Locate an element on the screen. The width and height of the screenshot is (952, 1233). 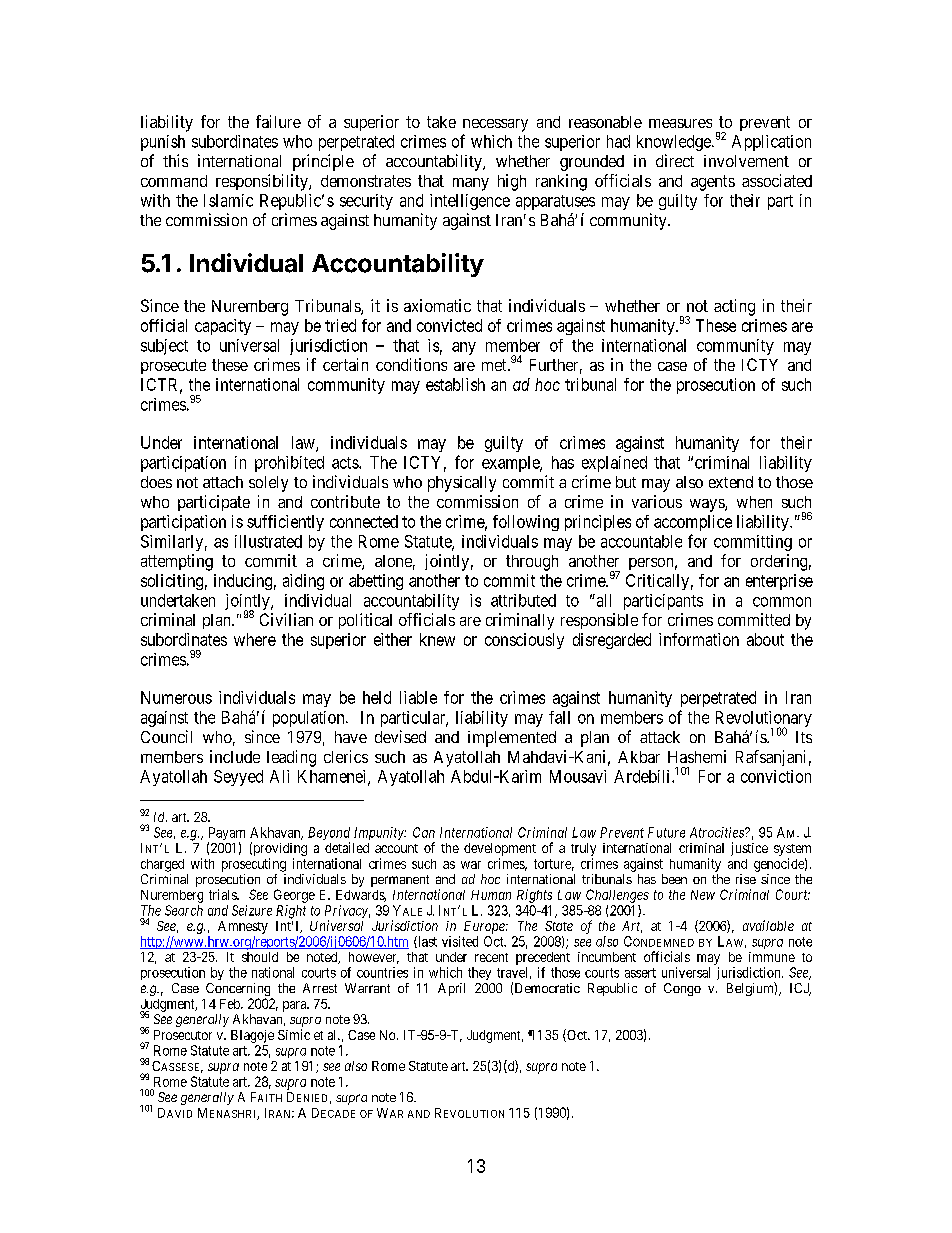
April is located at coordinates (451, 989).
